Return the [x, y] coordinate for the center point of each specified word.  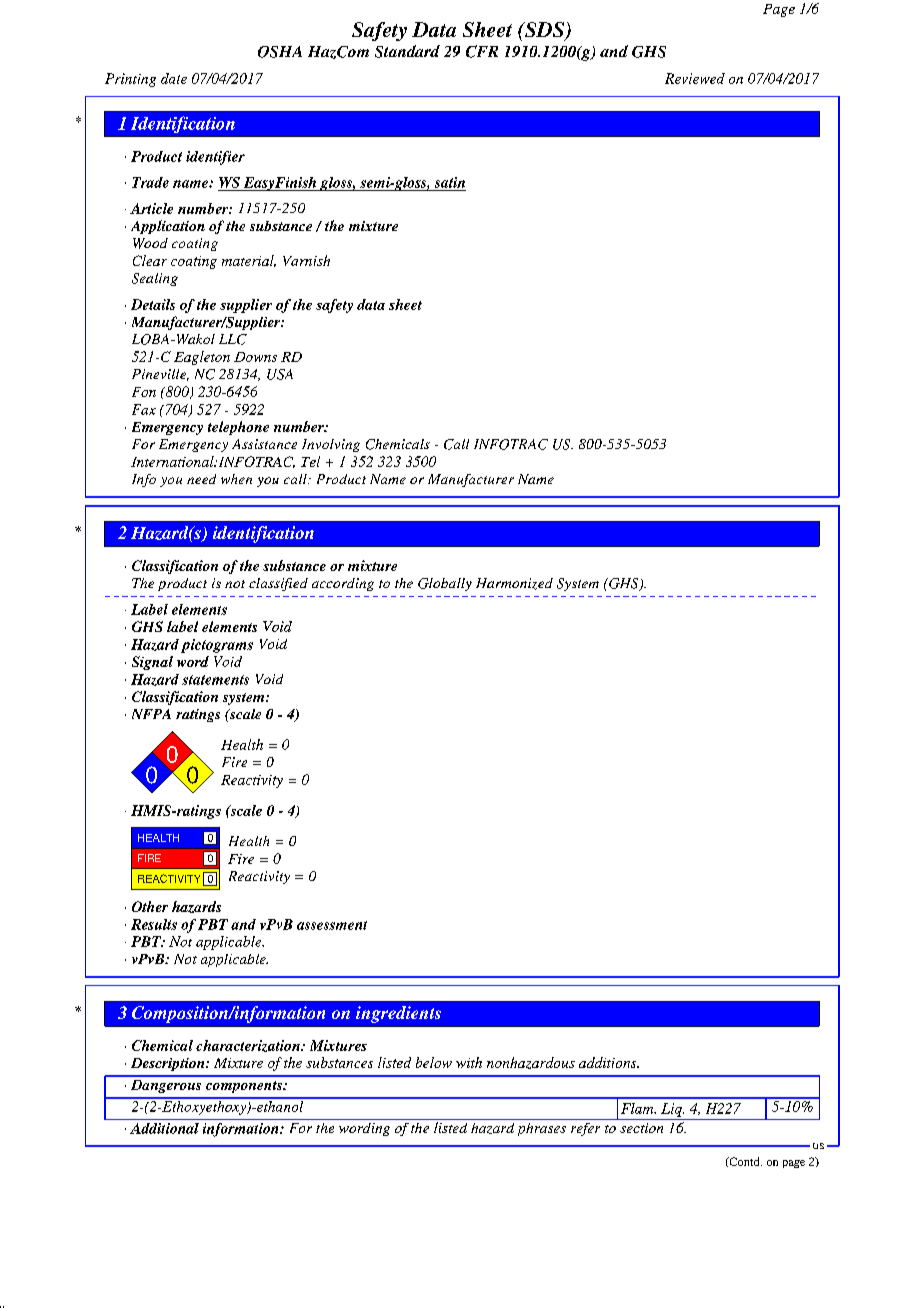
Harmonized [514, 584]
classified [278, 584]
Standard [407, 51]
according [343, 584]
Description [169, 1064]
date [174, 78]
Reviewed [695, 78]
